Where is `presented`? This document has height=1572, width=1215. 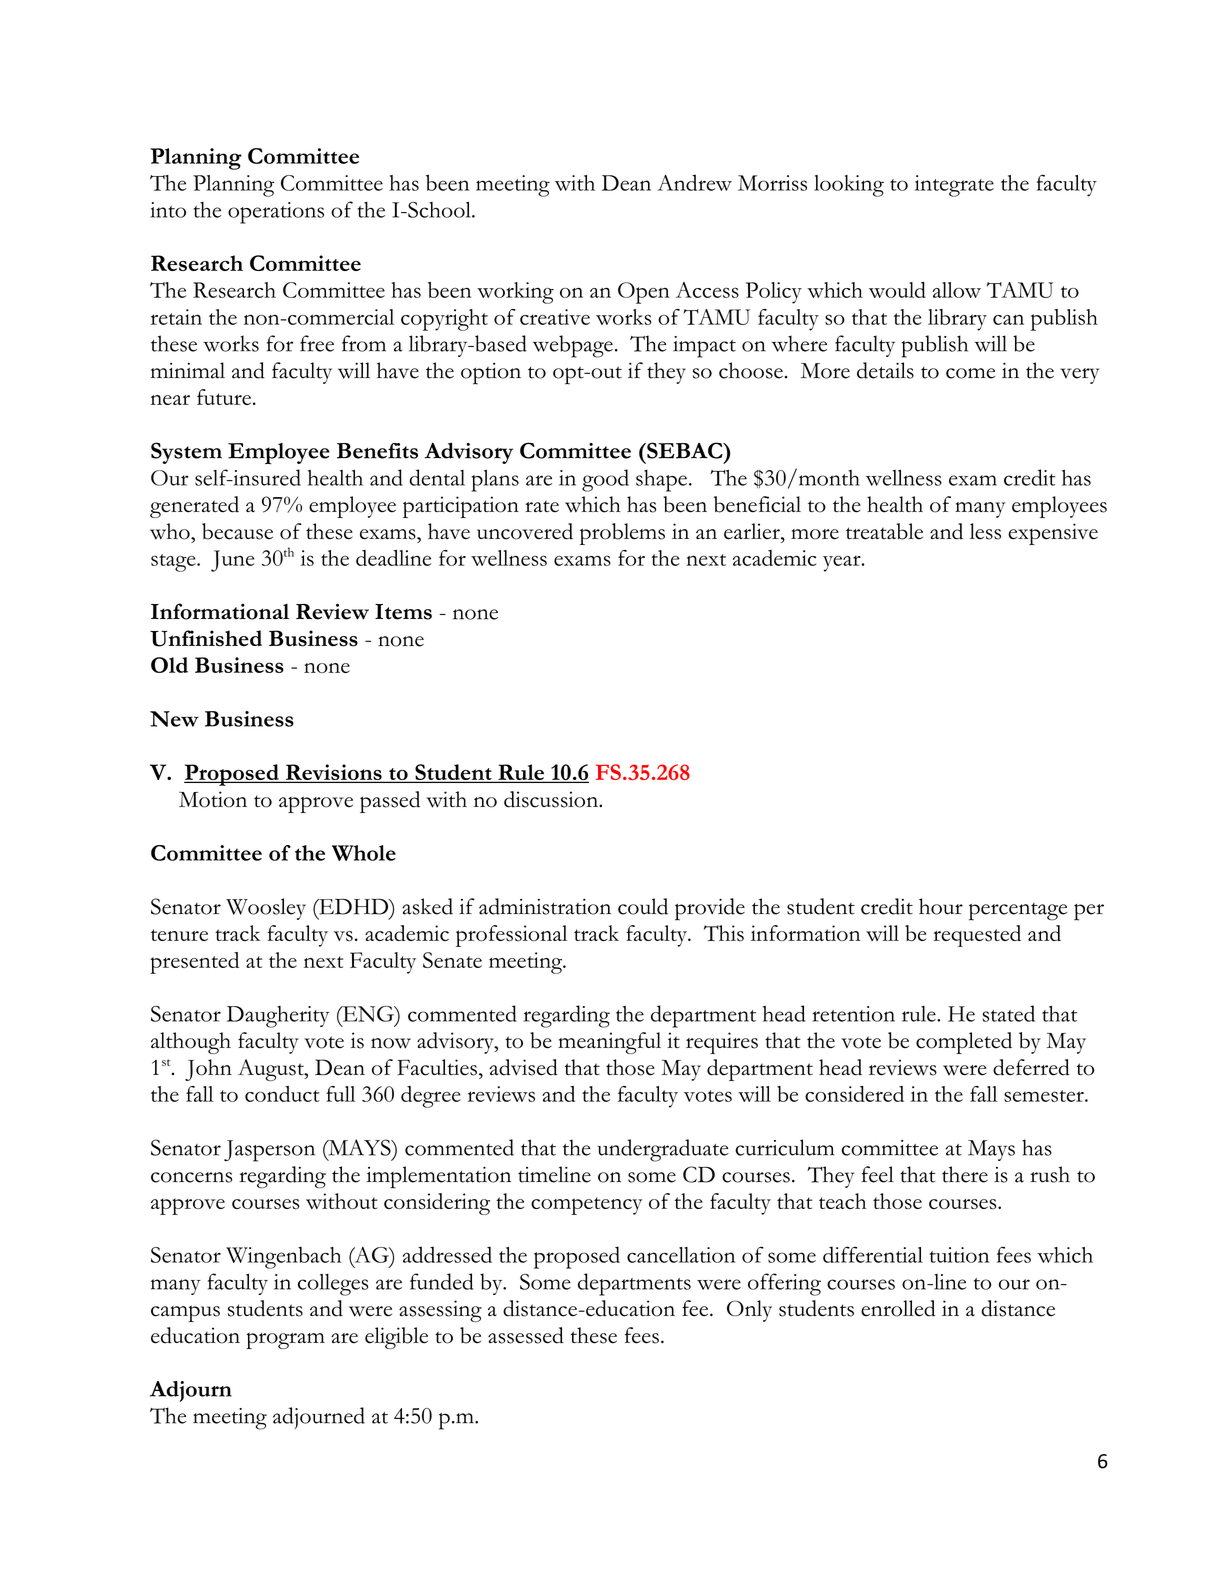
presented is located at coordinates (194, 963).
